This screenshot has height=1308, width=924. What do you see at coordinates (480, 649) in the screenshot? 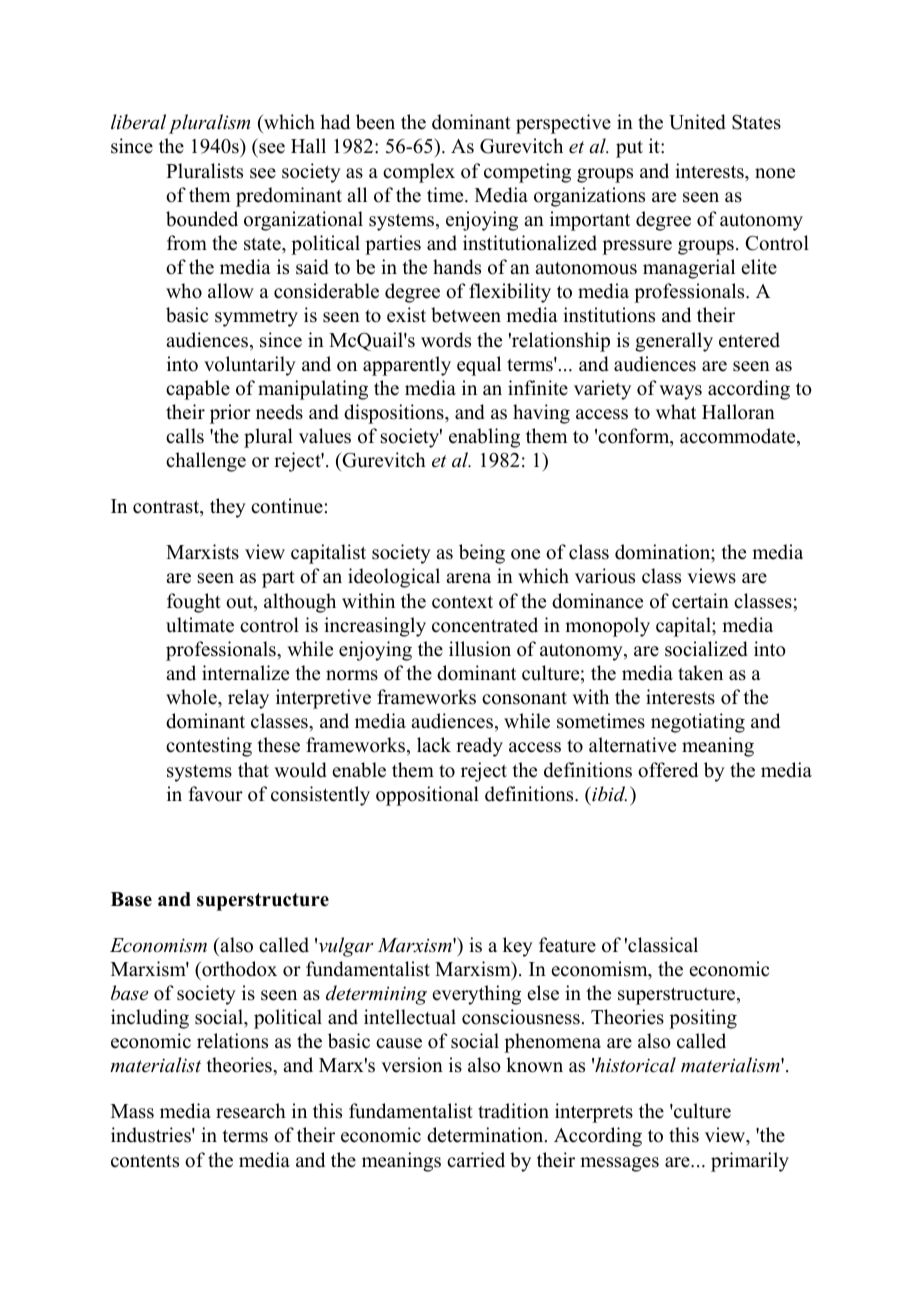
I see `illusion` at bounding box center [480, 649].
